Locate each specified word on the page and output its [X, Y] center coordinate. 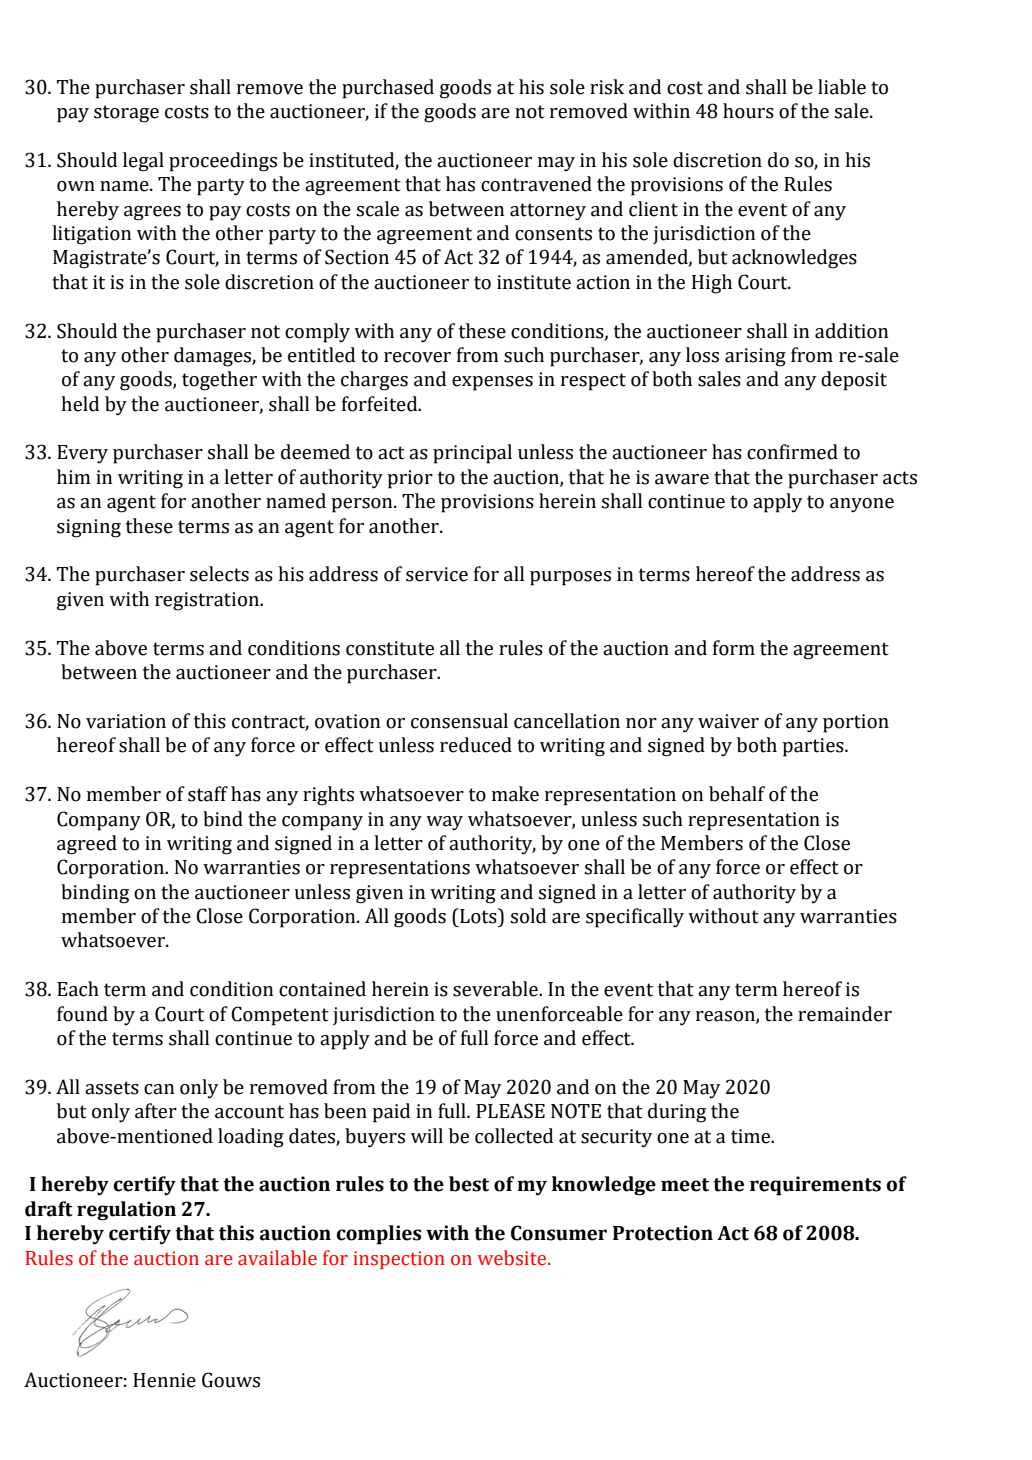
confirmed [792, 452]
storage [126, 114]
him [74, 476]
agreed [87, 845]
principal [472, 454]
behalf [737, 794]
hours [748, 111]
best [469, 1184]
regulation [126, 1211]
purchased [388, 89]
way [444, 823]
